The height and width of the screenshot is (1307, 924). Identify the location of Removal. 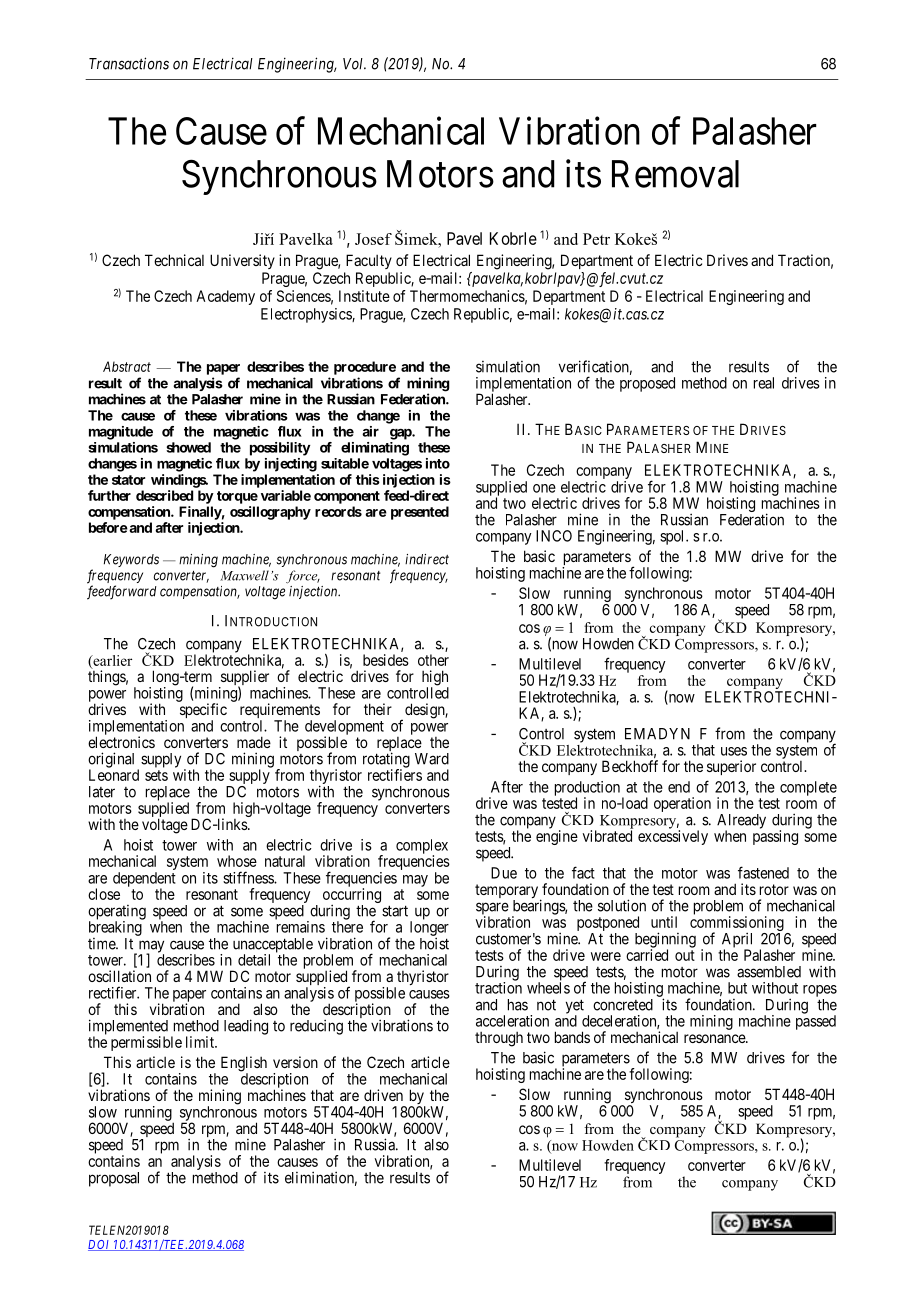
(675, 174).
